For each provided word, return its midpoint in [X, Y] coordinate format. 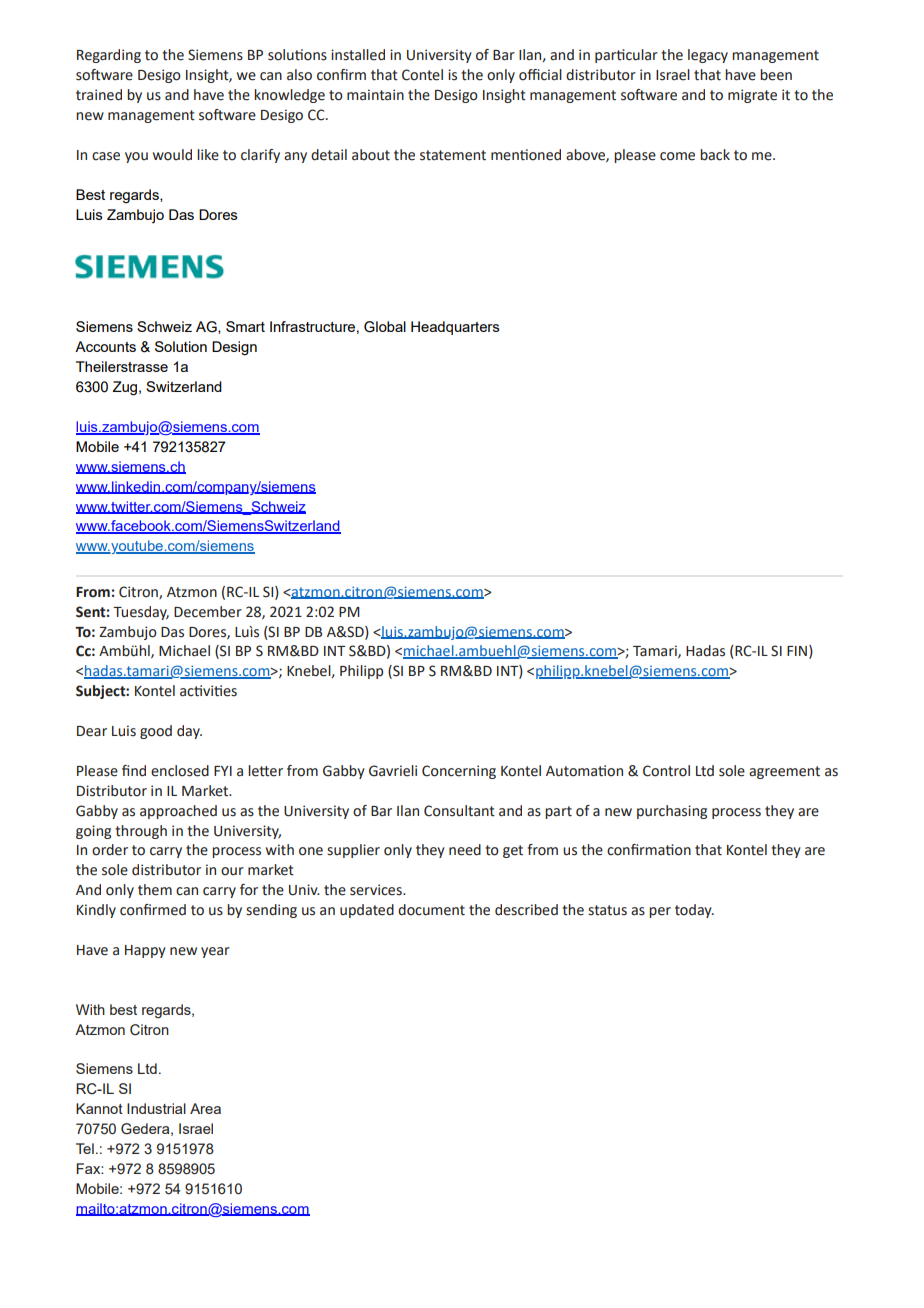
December [208, 612]
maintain [375, 95]
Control [666, 771]
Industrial [156, 1108]
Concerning [459, 772]
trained [99, 95]
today [694, 911]
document [431, 910]
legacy [708, 56]
